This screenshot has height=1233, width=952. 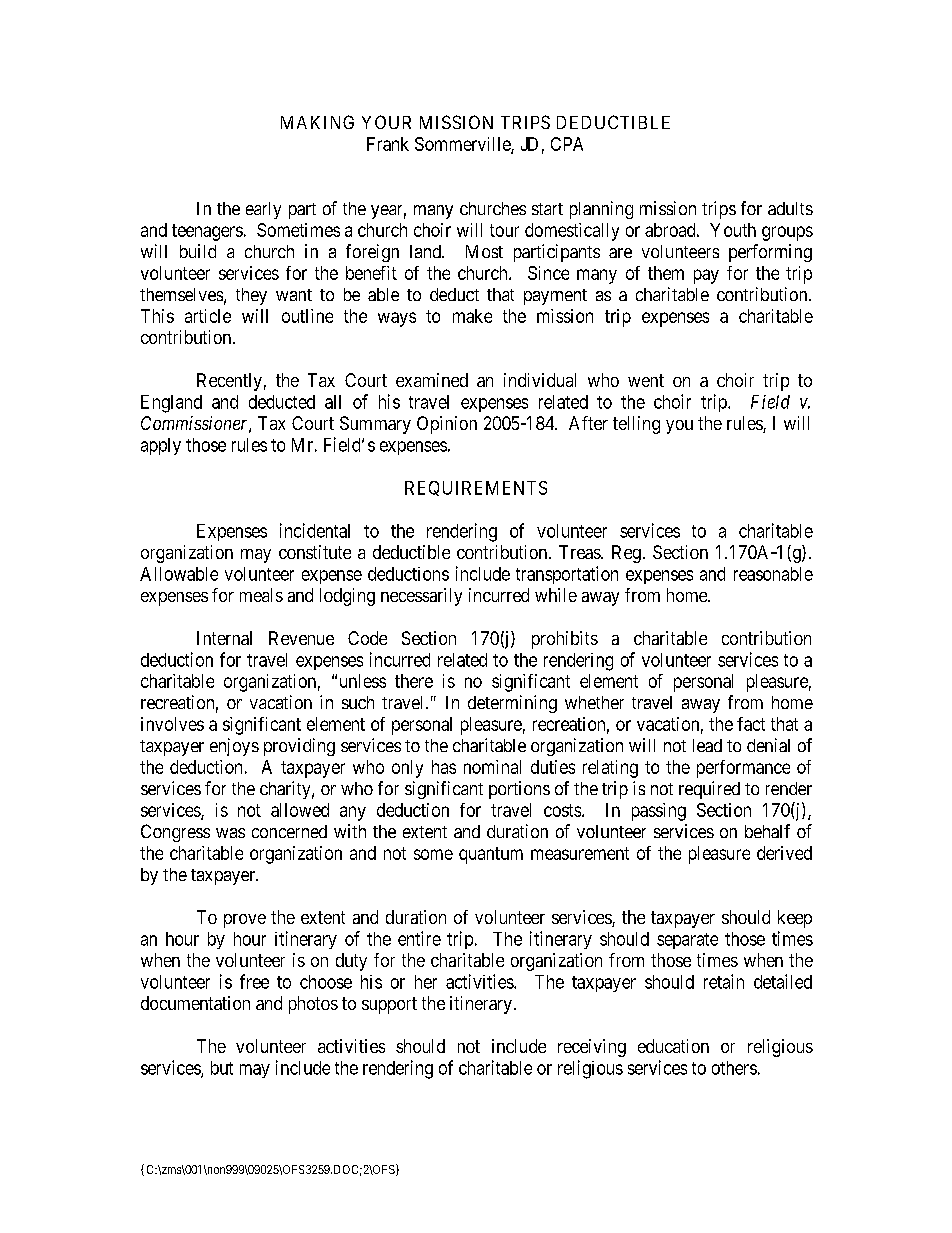 What do you see at coordinates (447, 425) in the screenshot?
I see `Opinion` at bounding box center [447, 425].
